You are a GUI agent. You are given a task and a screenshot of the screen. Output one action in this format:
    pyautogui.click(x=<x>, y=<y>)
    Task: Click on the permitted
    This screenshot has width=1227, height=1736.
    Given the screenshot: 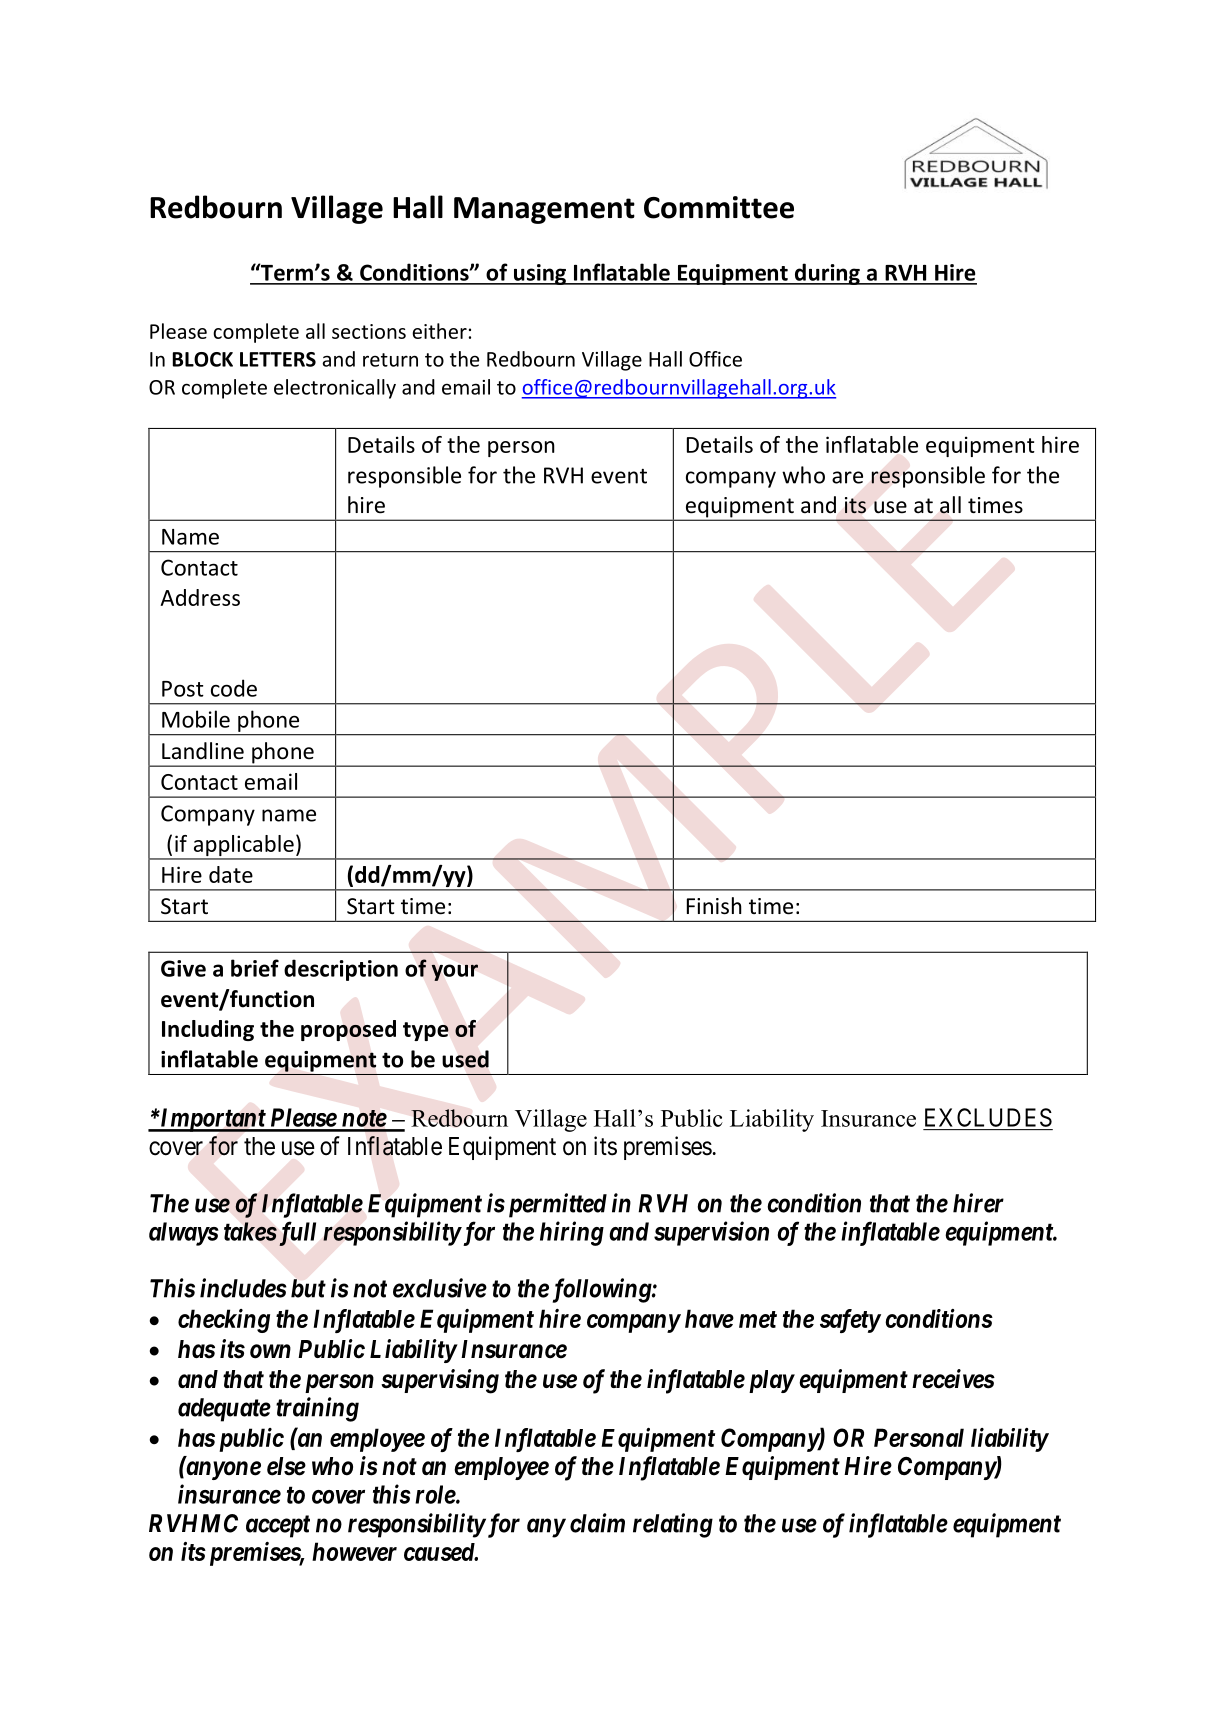 What is the action you would take?
    pyautogui.click(x=555, y=1205)
